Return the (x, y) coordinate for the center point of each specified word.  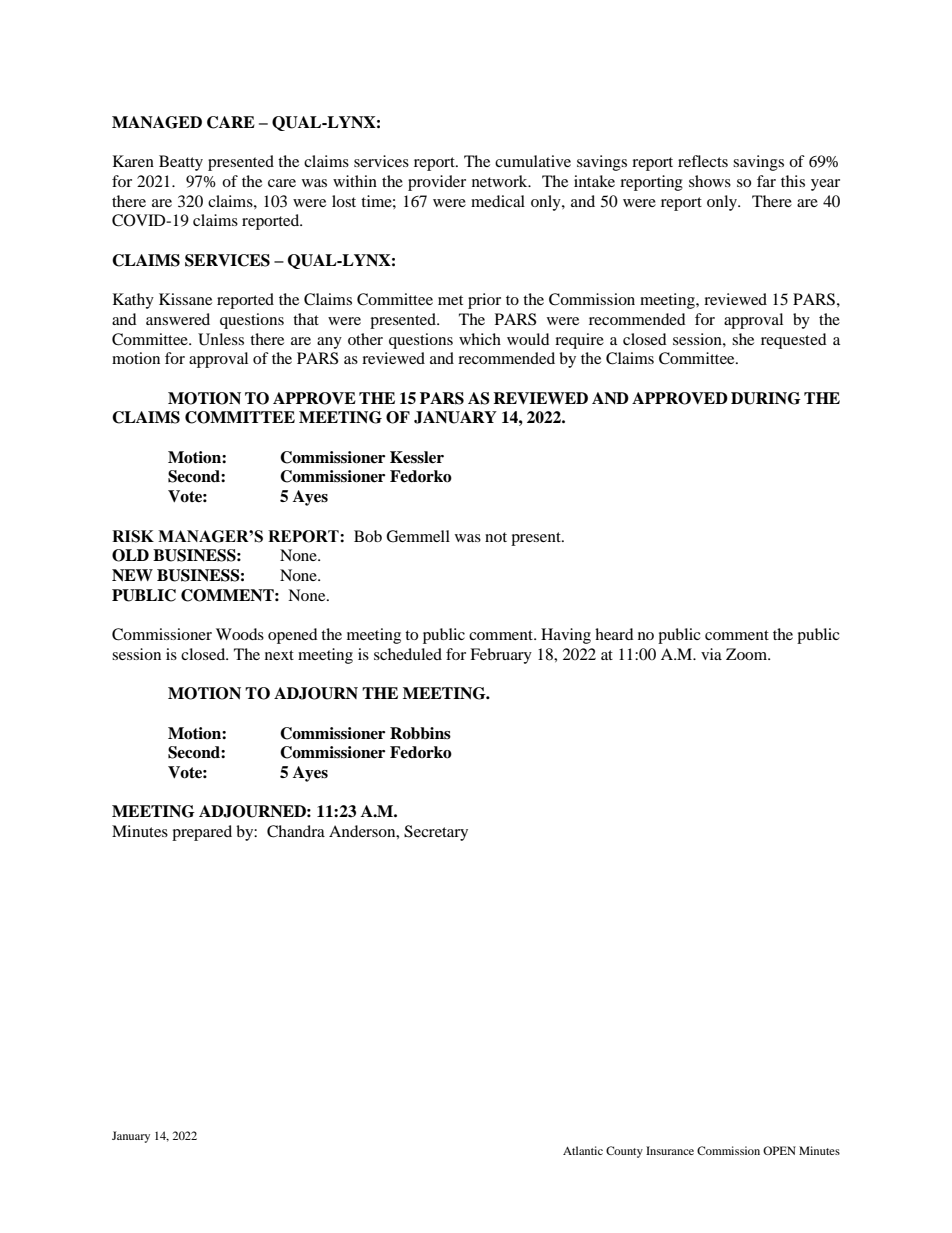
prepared (202, 833)
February (501, 656)
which (480, 339)
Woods (240, 634)
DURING (766, 398)
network (501, 181)
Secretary (436, 833)
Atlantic (583, 1150)
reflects (703, 161)
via (711, 654)
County (624, 1152)
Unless (221, 339)
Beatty (181, 163)
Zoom (747, 654)
